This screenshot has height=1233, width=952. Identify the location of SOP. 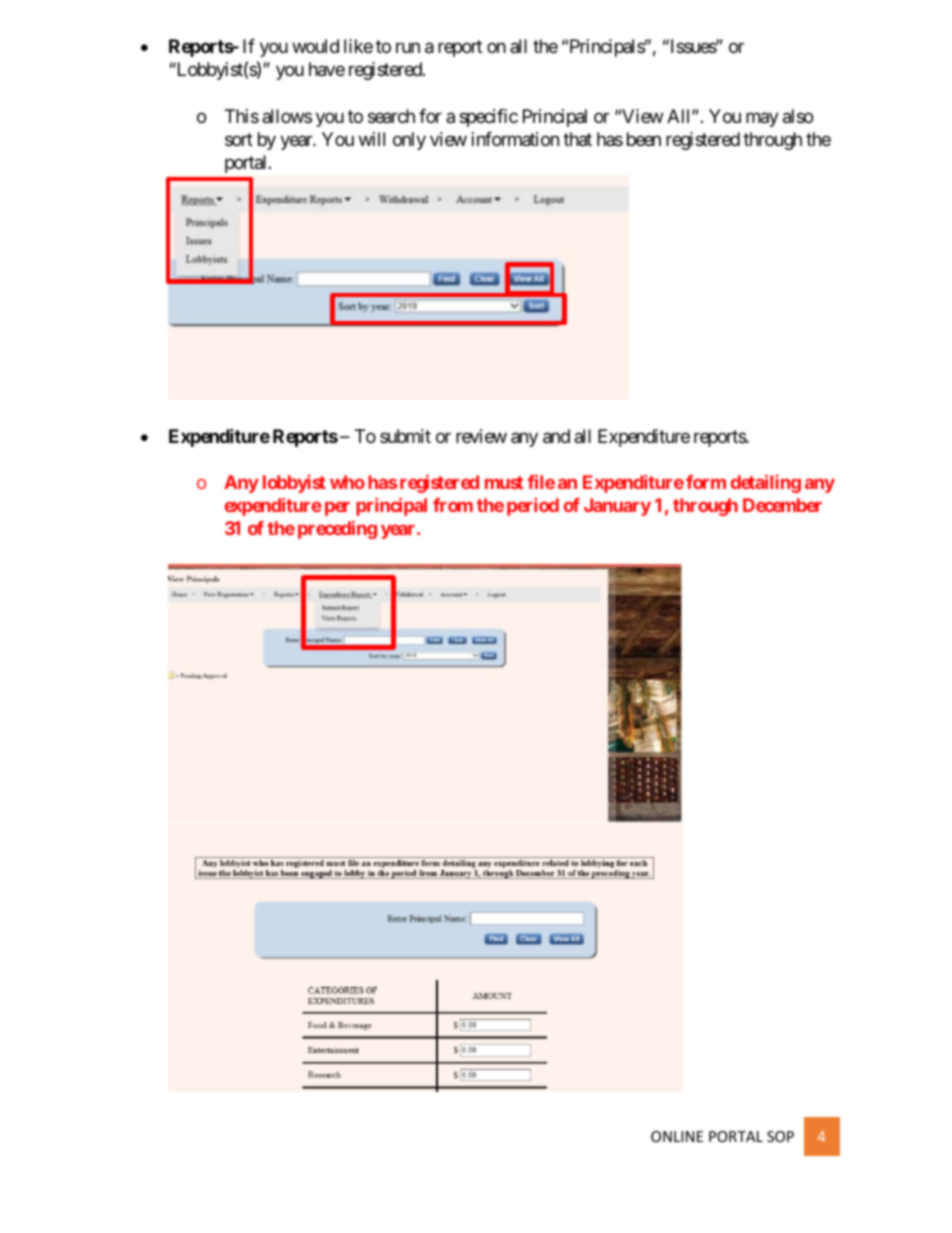
(780, 1136).
